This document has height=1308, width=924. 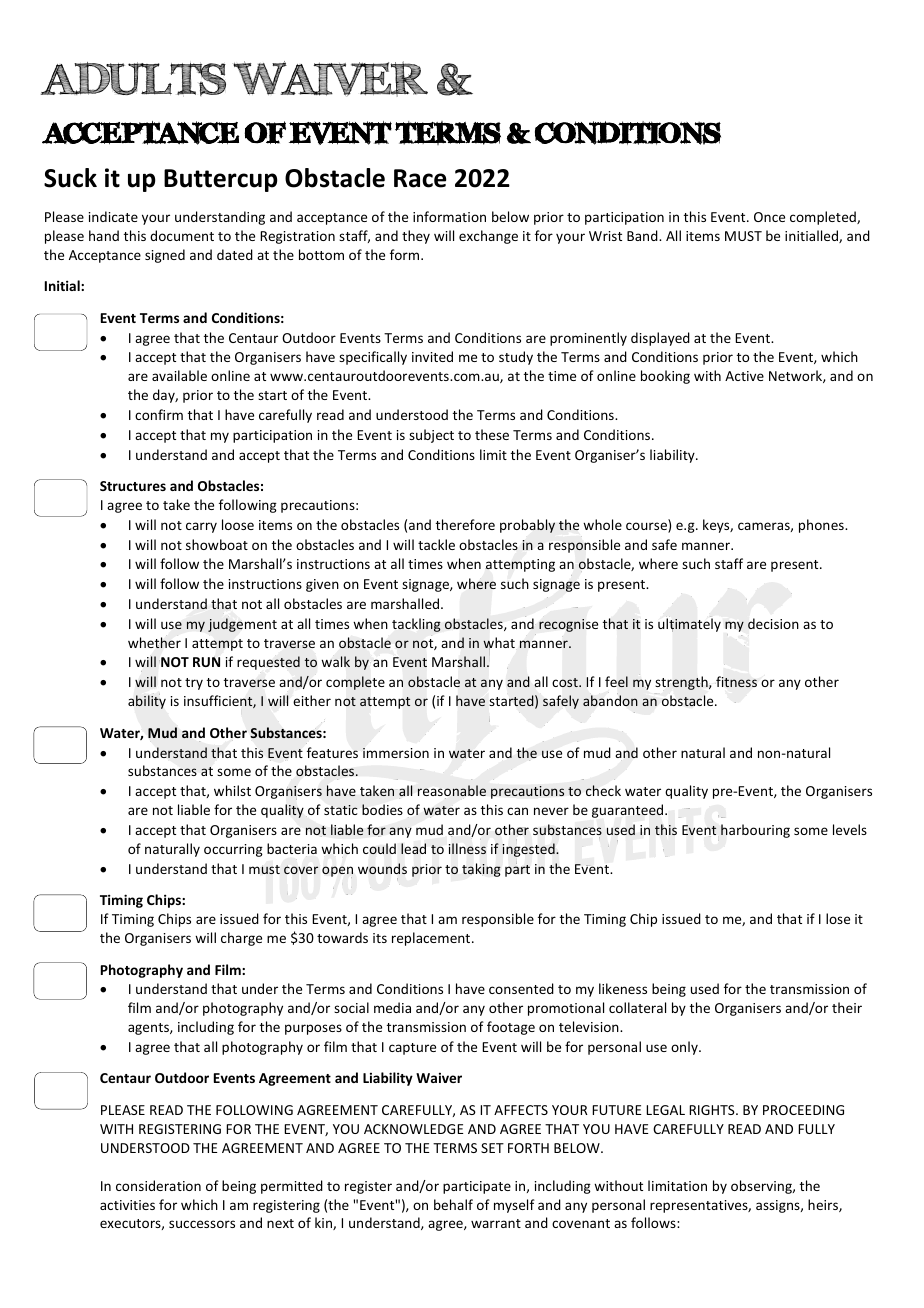 I want to click on what, so click(x=499, y=644).
